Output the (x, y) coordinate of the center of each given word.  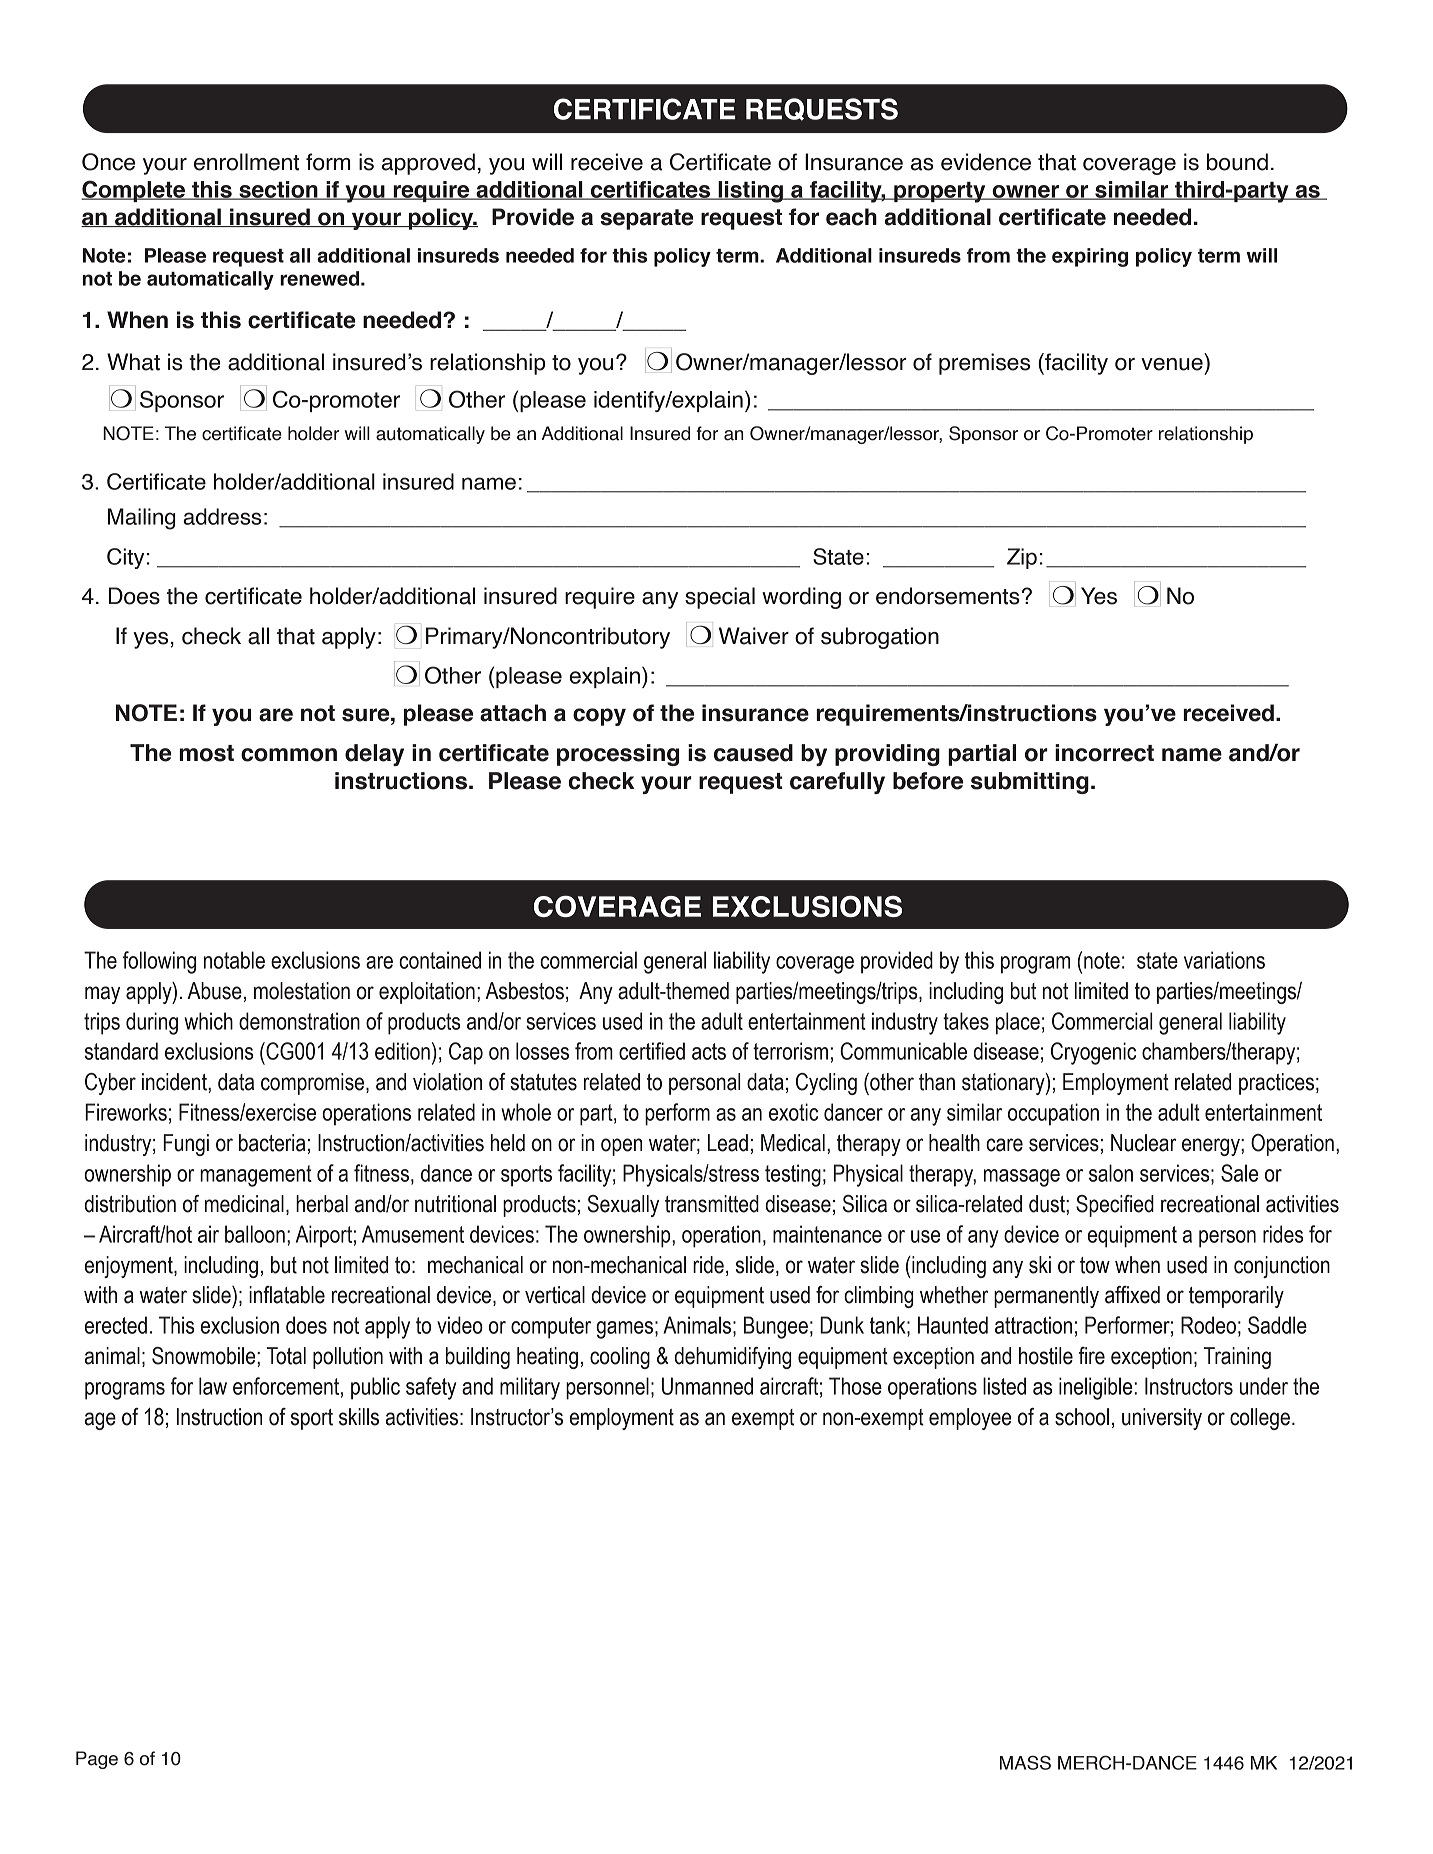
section (278, 190)
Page (97, 1760)
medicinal (244, 1204)
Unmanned (707, 1386)
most (206, 753)
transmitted (712, 1204)
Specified (1115, 1206)
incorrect (1104, 753)
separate (646, 219)
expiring (1090, 257)
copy (599, 717)
